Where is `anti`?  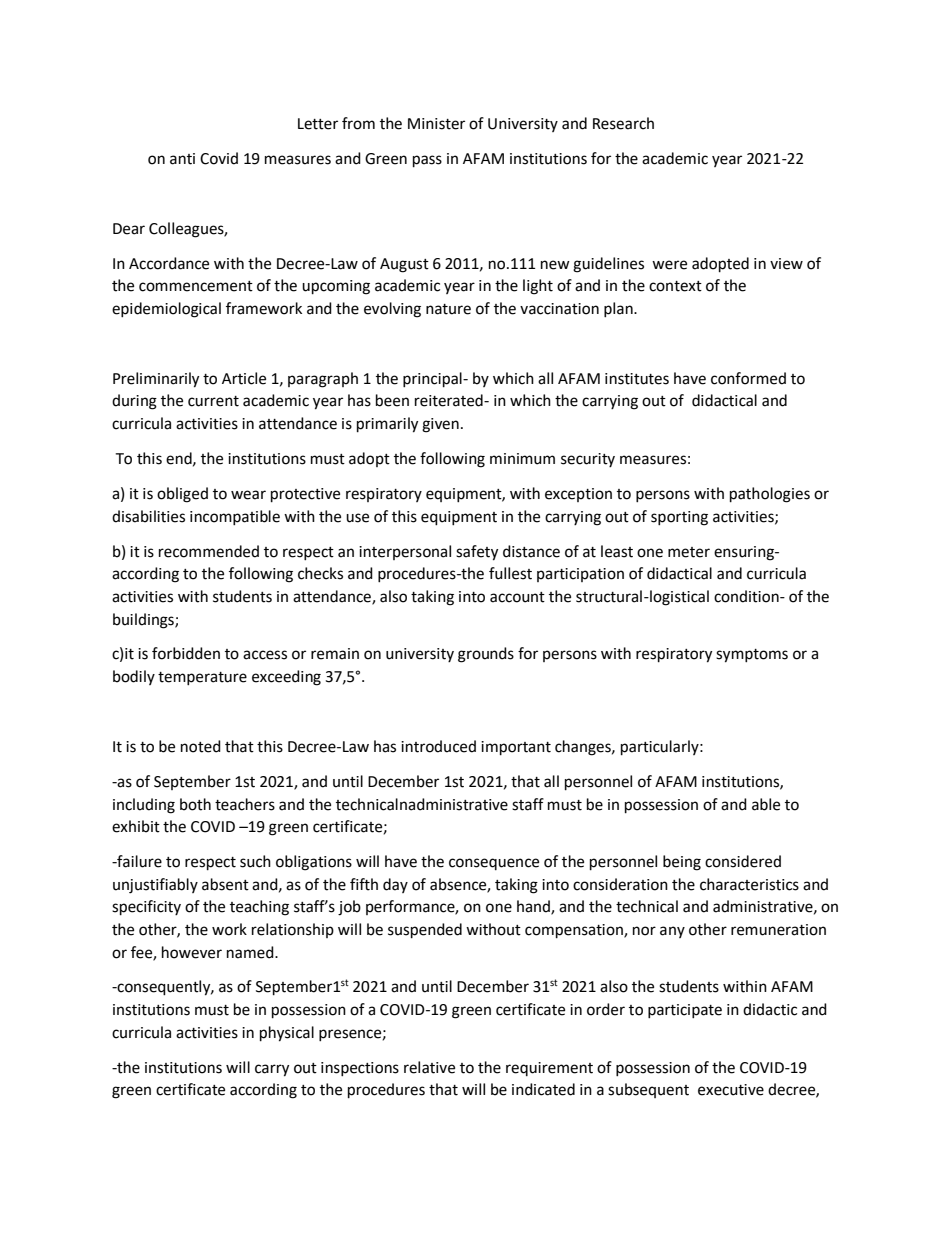 anti is located at coordinates (182, 159).
